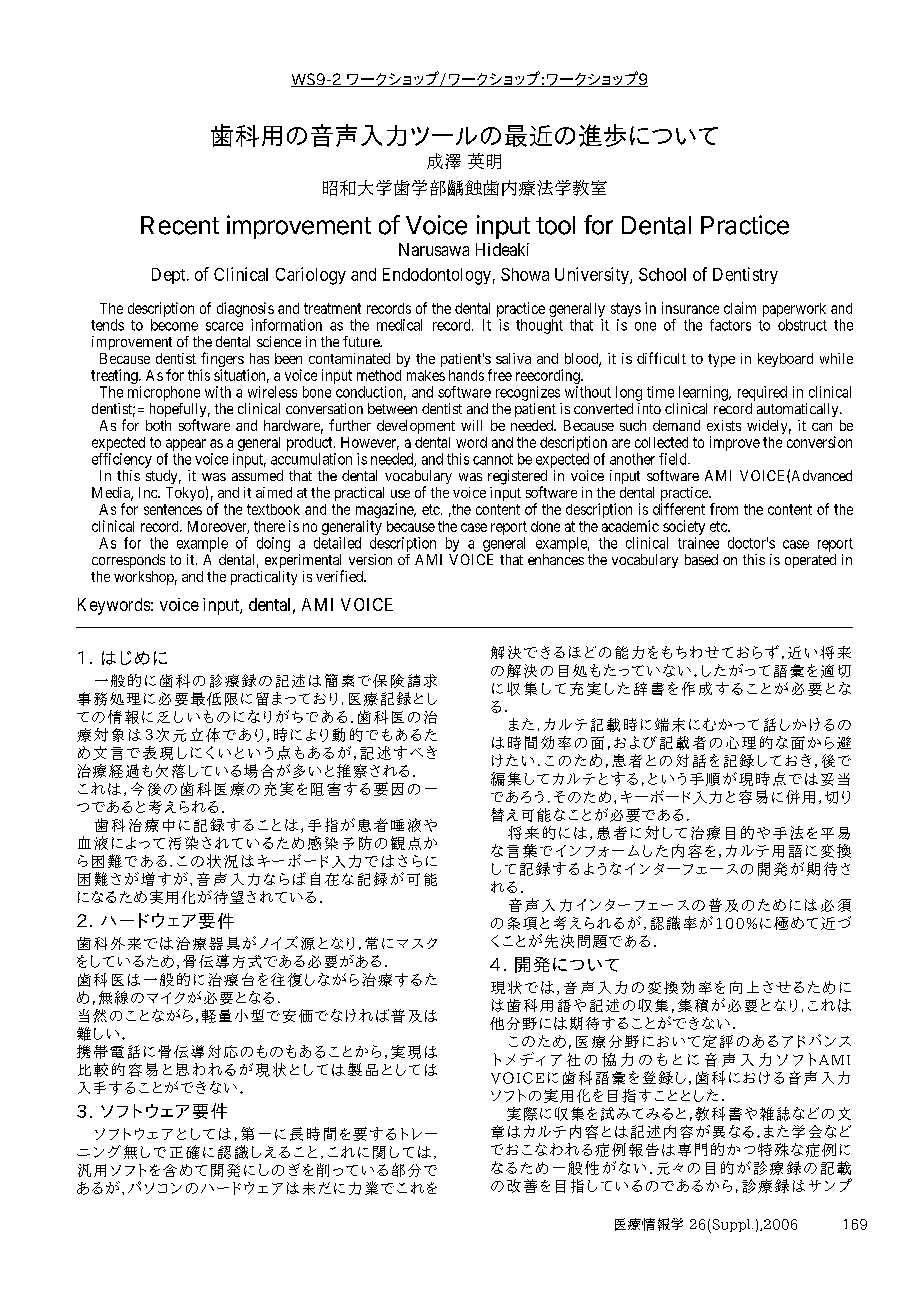  I want to click on Hideaki, so click(502, 249).
